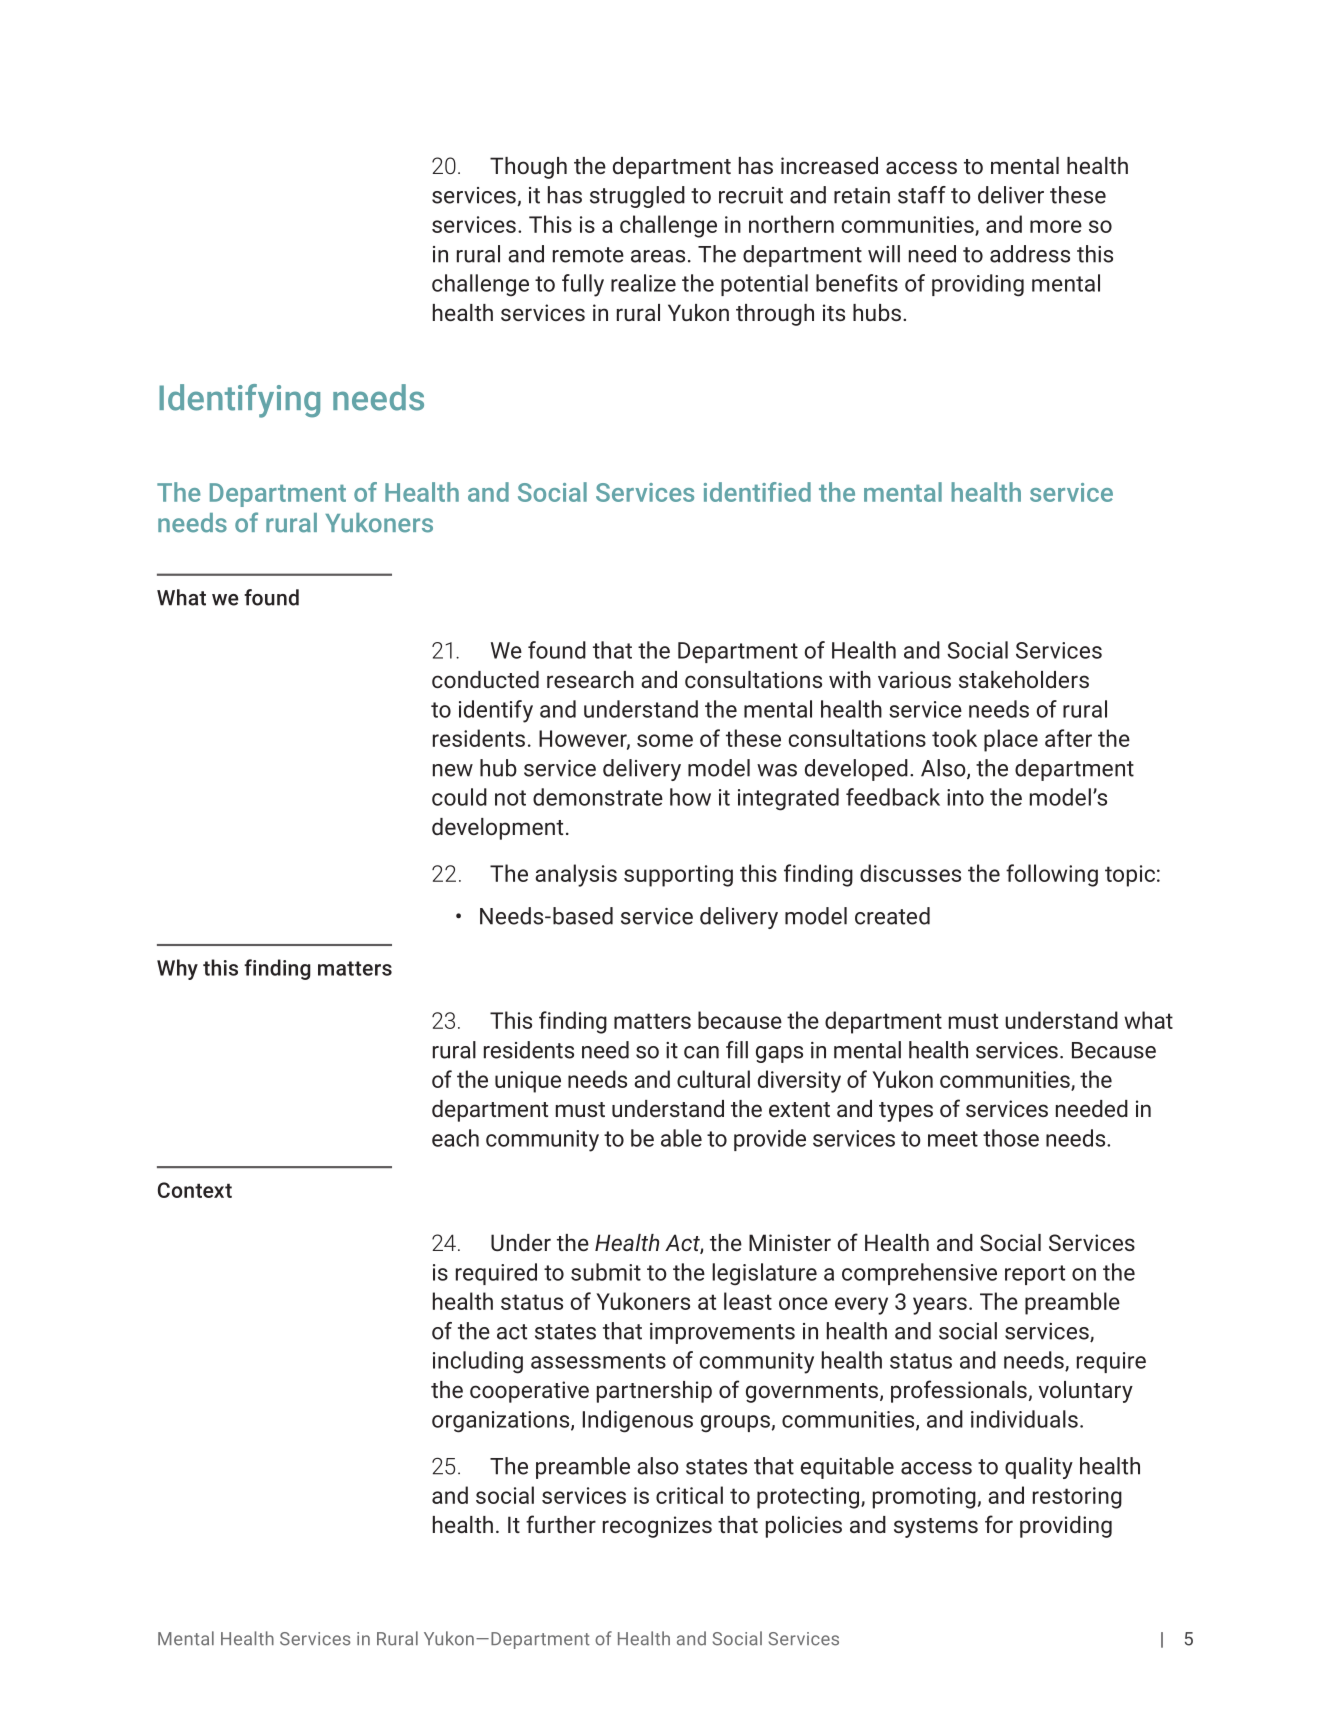 This document has height=1725, width=1333. I want to click on Though, so click(528, 168).
